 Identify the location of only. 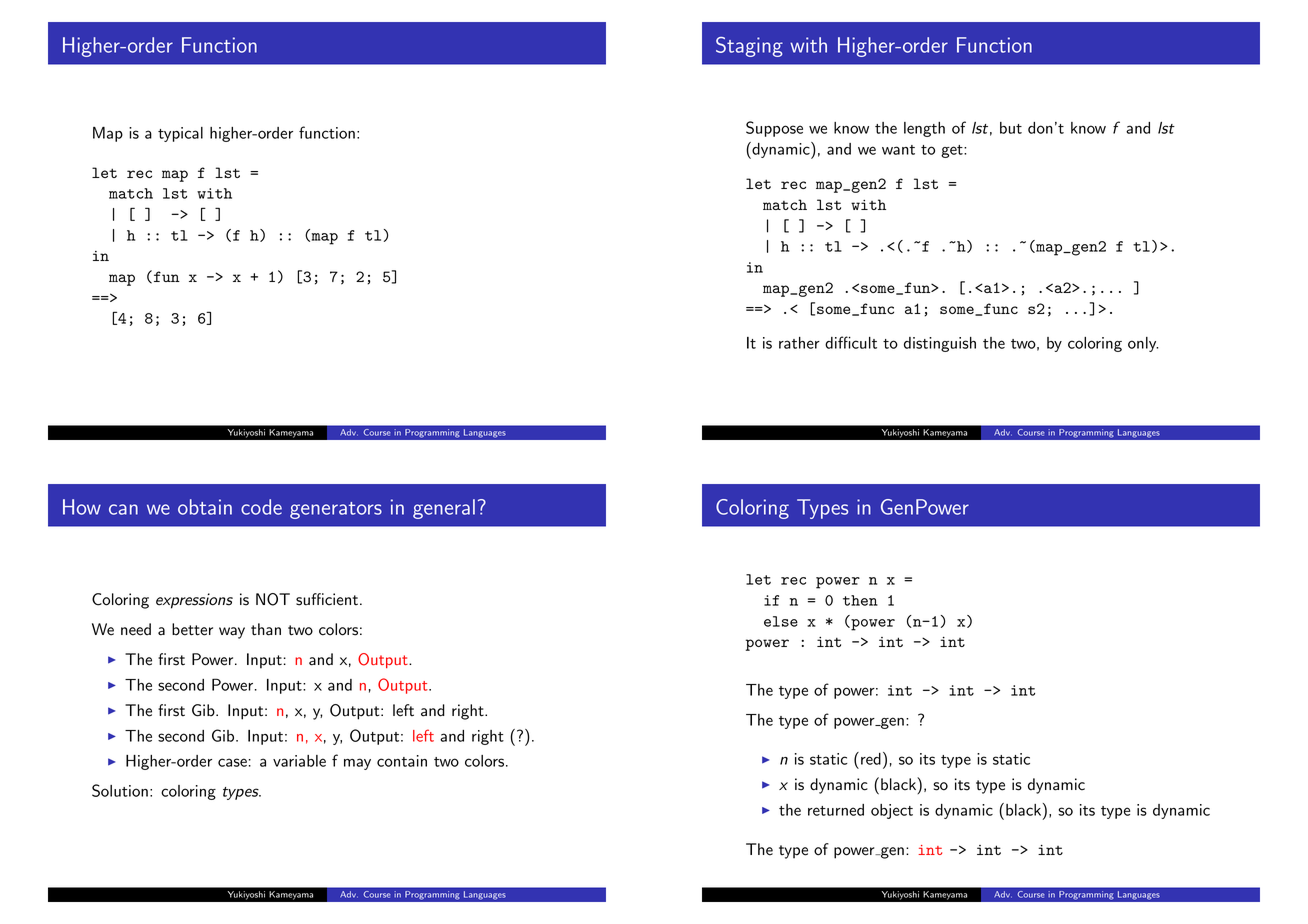
(1143, 344).
